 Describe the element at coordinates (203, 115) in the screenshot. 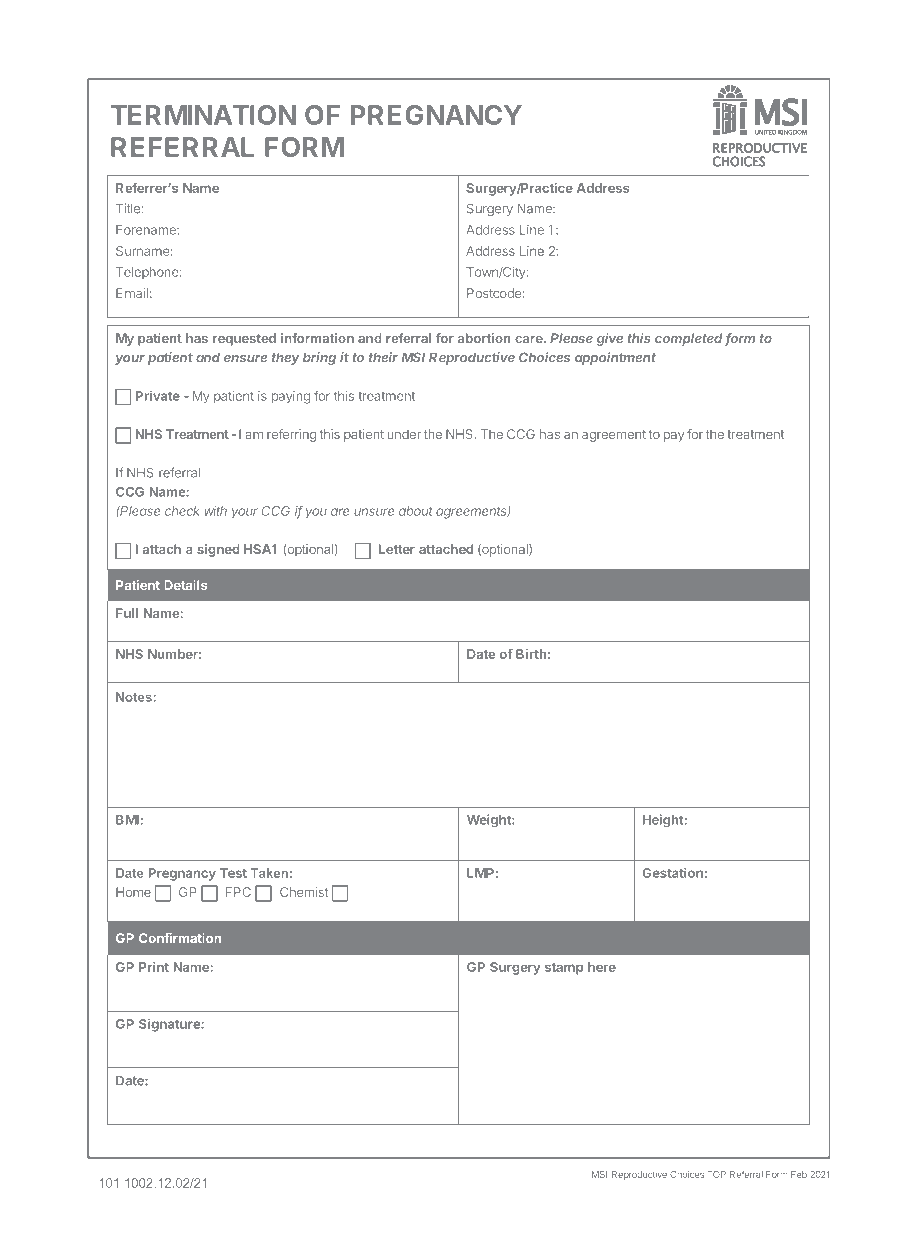

I see `TERMINATION` at that location.
